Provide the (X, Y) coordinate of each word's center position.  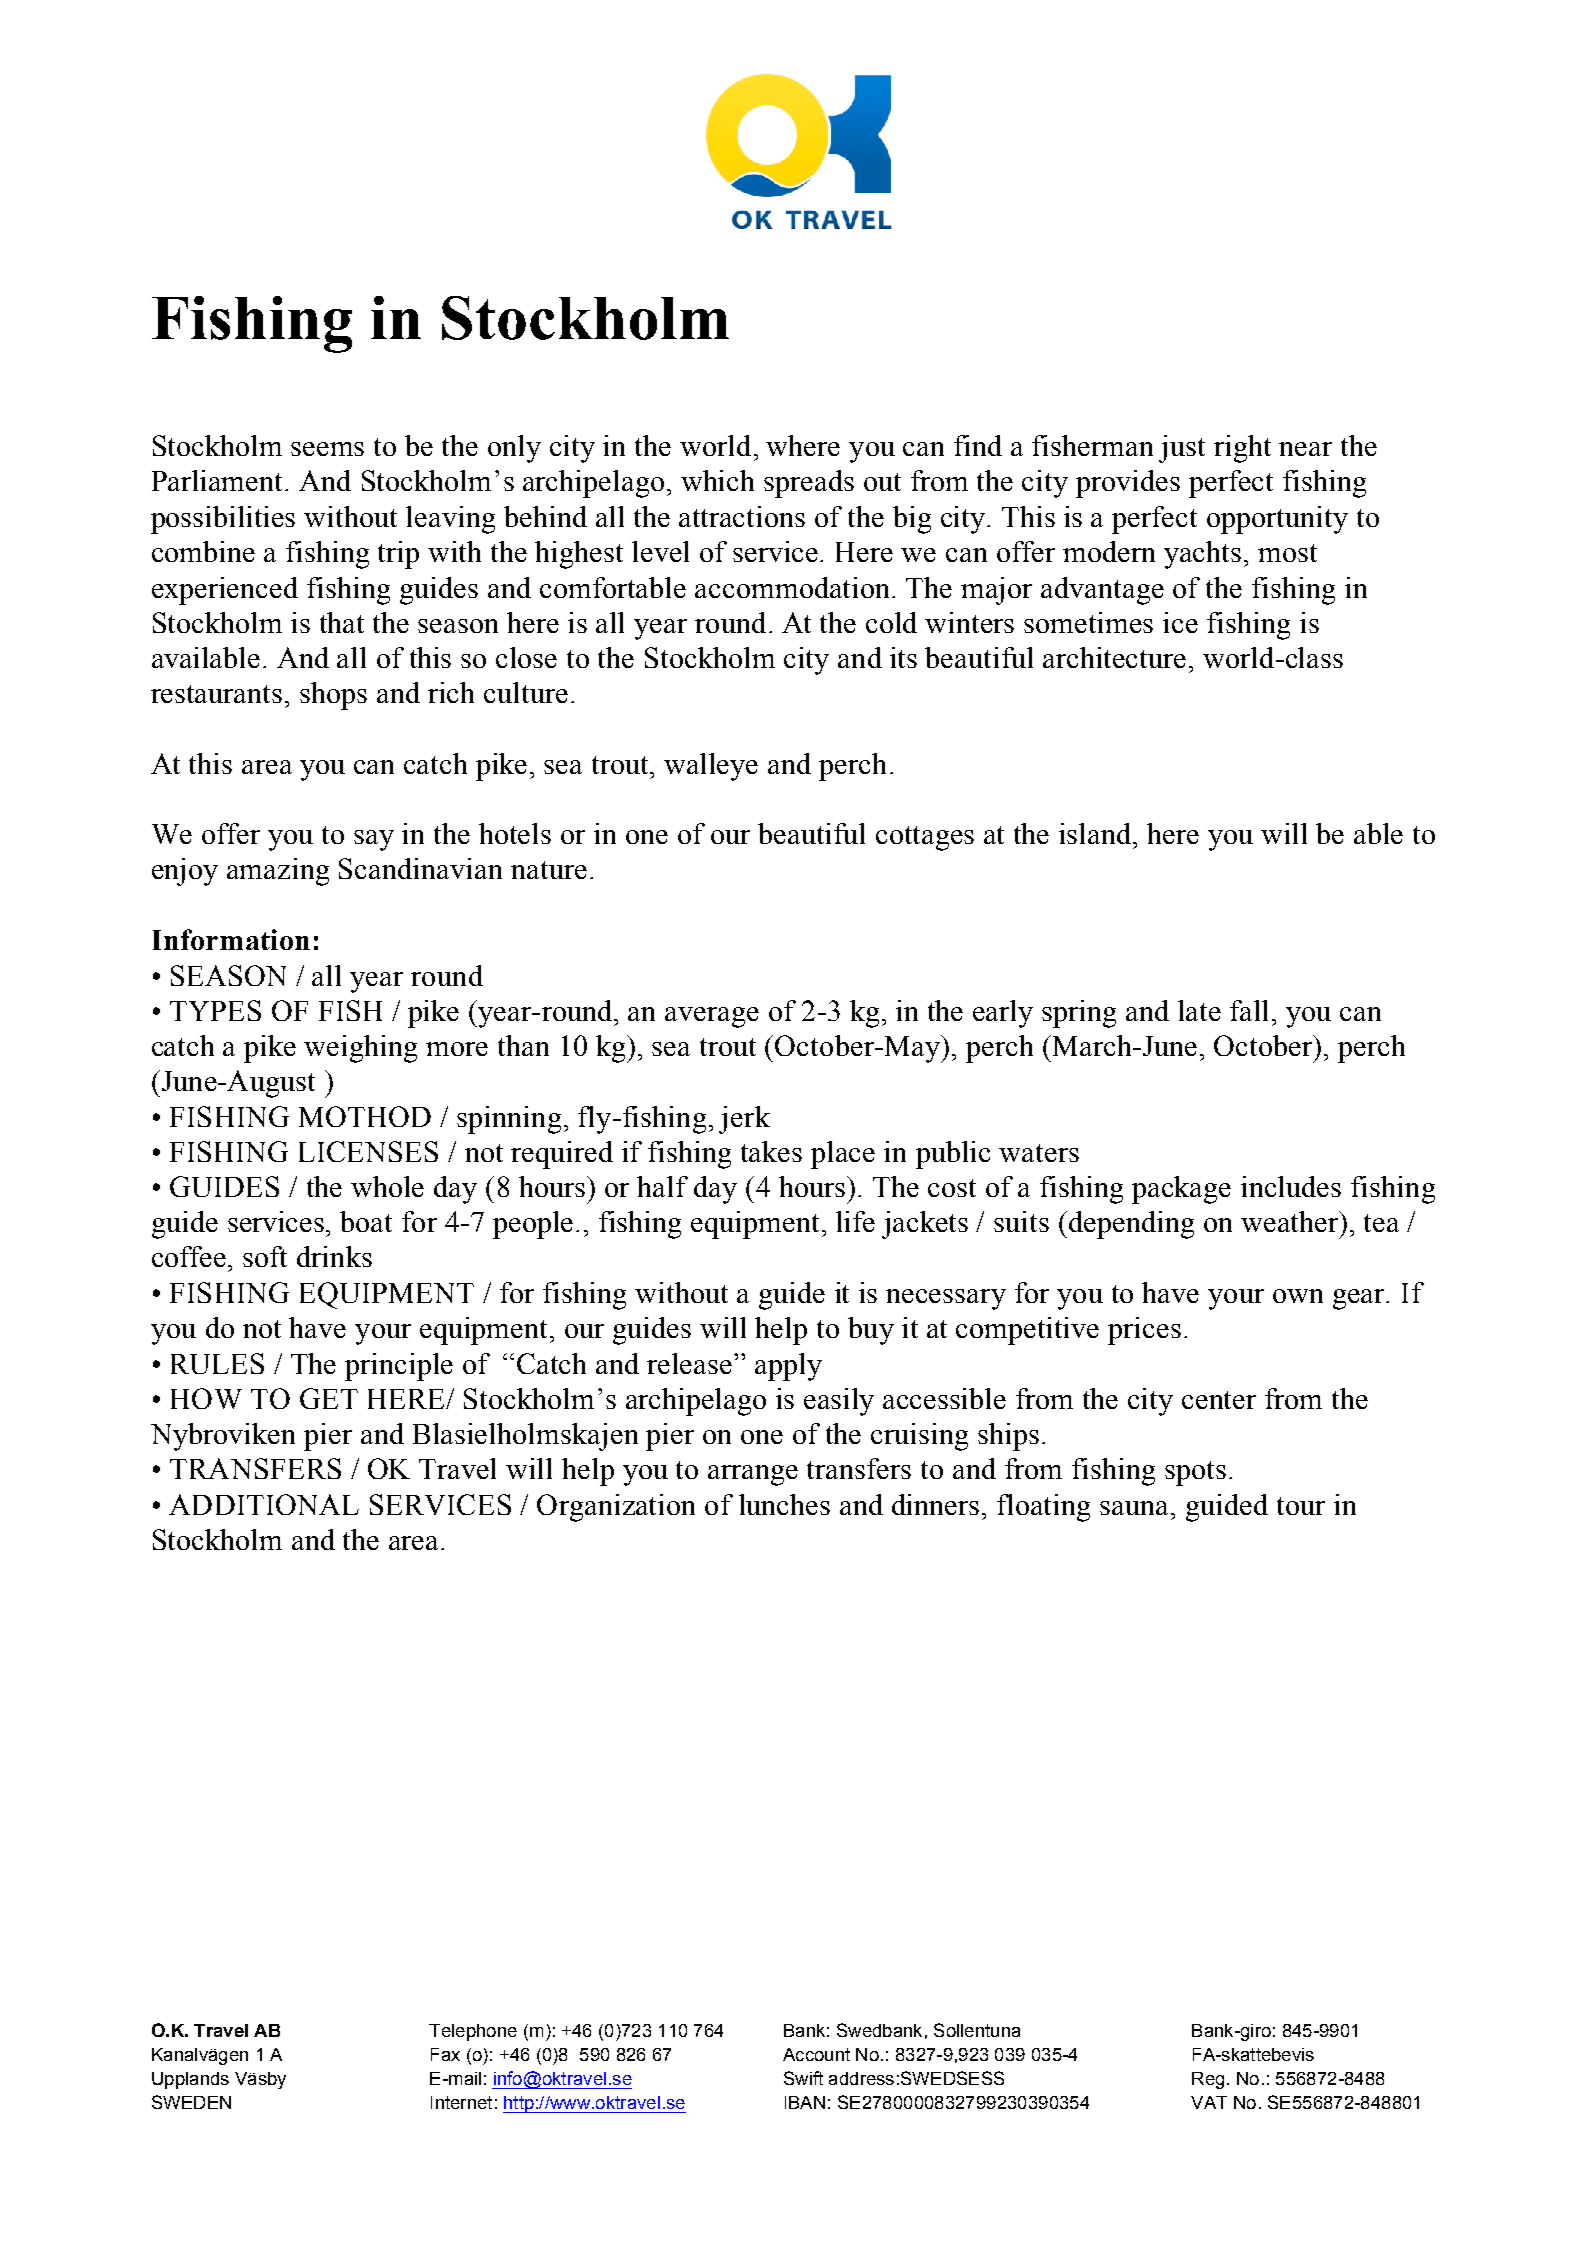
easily (839, 1402)
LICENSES (368, 1151)
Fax (445, 2054)
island (1096, 833)
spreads (809, 484)
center (1219, 1400)
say (374, 840)
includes (1291, 1186)
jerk (744, 1120)
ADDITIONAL (264, 1504)
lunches (784, 1504)
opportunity (1277, 520)
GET (329, 1398)
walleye (711, 767)
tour (1301, 1506)
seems (327, 449)
